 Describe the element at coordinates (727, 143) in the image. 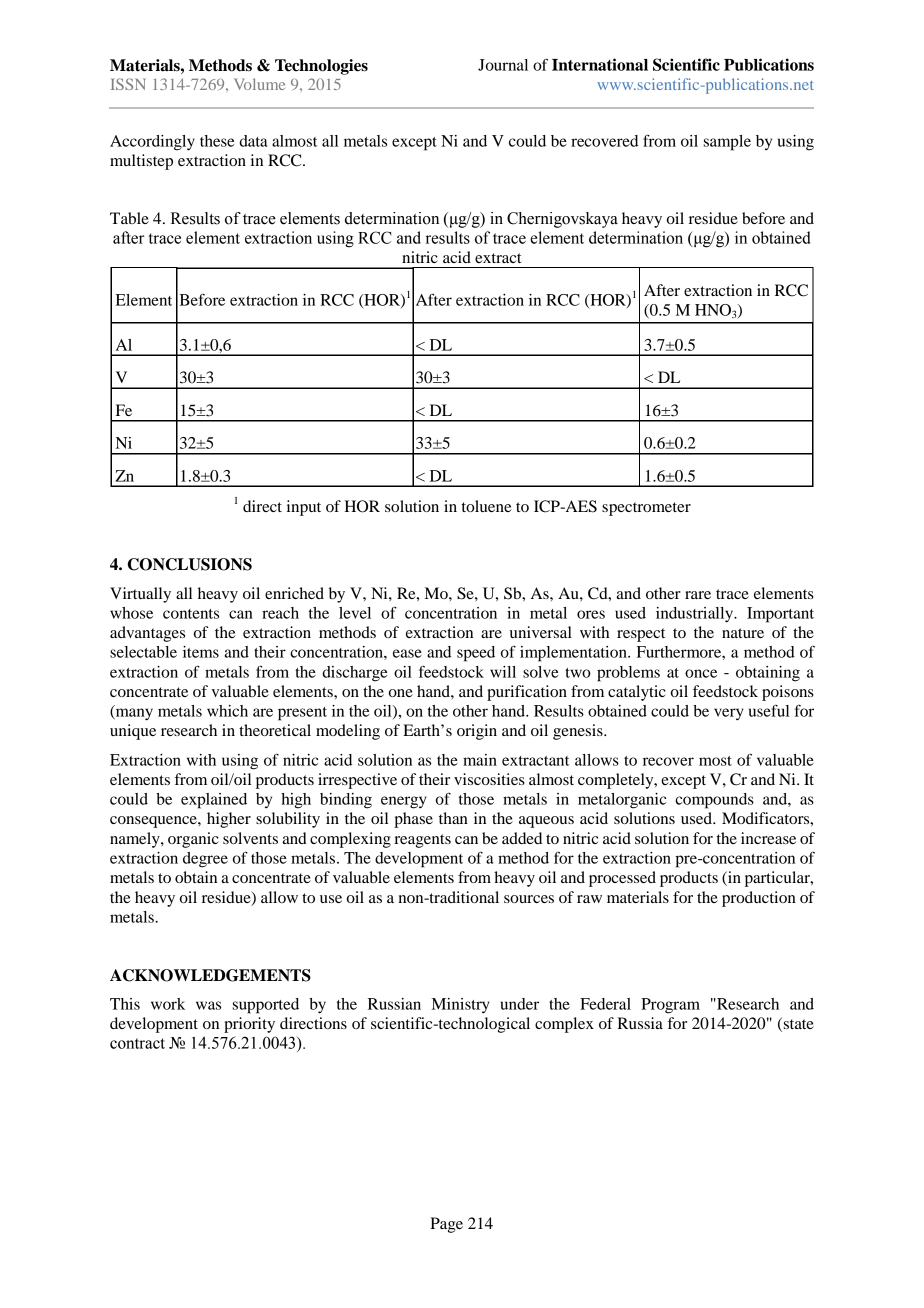

I see `sample` at that location.
